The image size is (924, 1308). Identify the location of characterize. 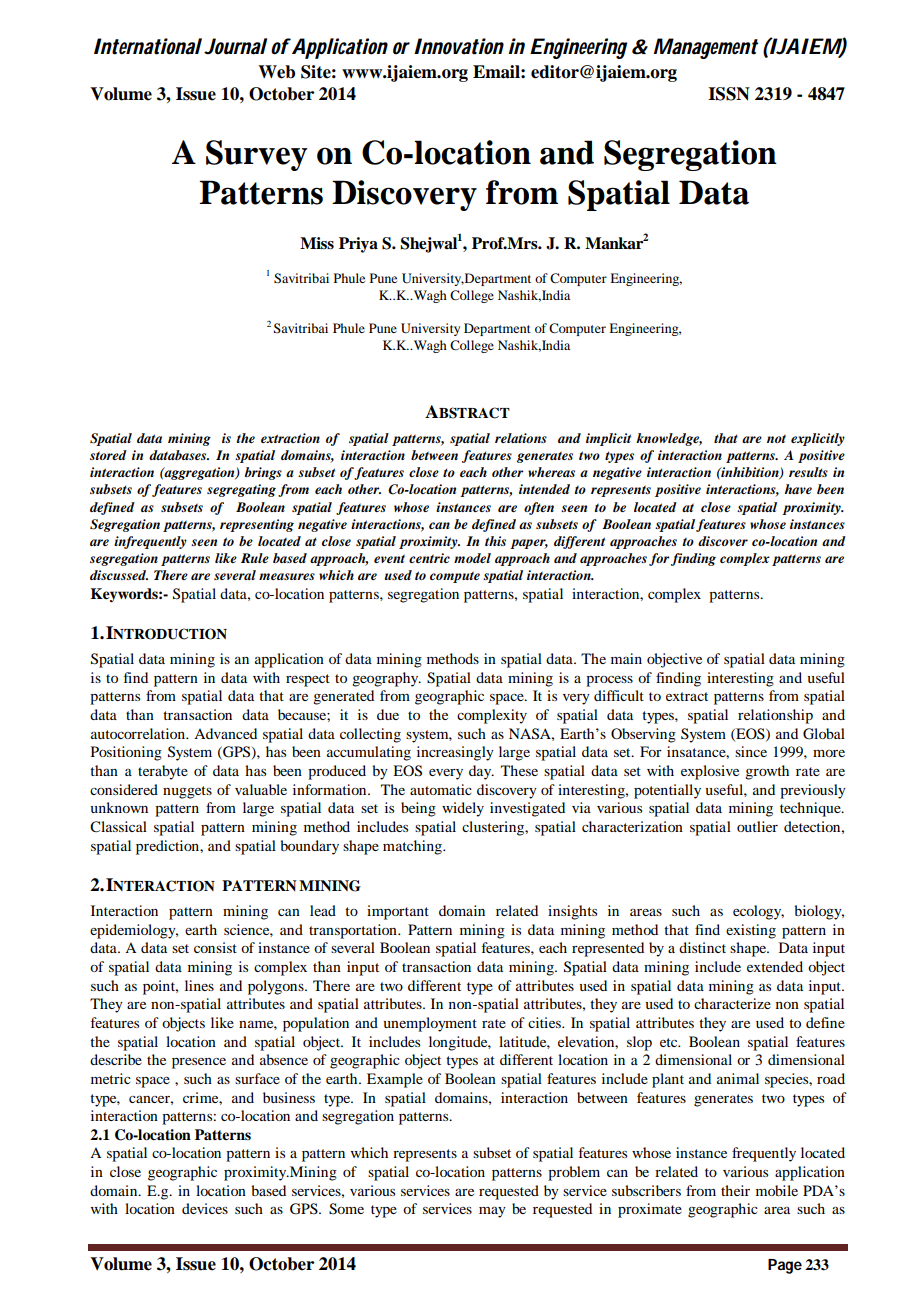
(732, 1003).
